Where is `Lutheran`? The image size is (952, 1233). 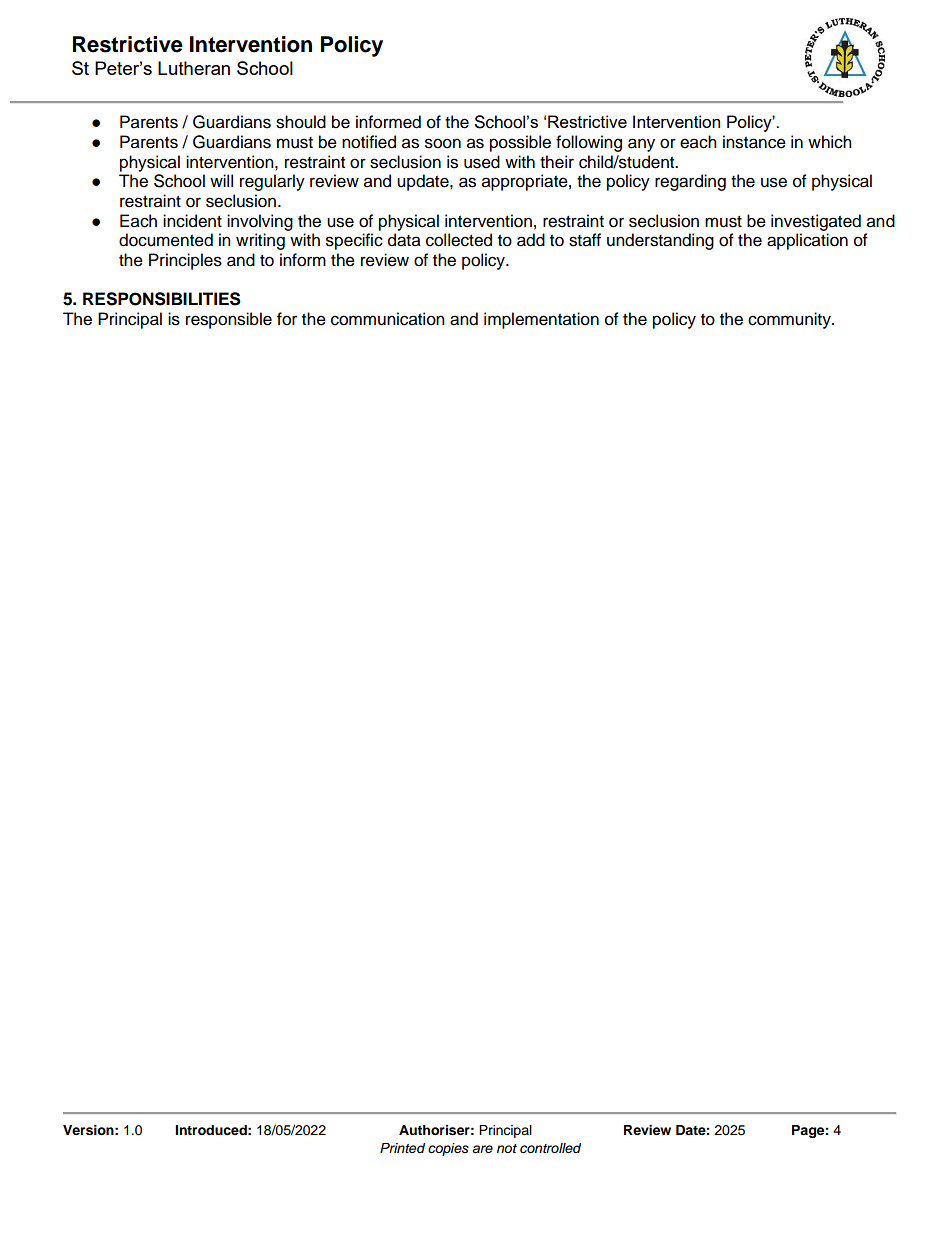
Lutheran is located at coordinates (194, 68).
